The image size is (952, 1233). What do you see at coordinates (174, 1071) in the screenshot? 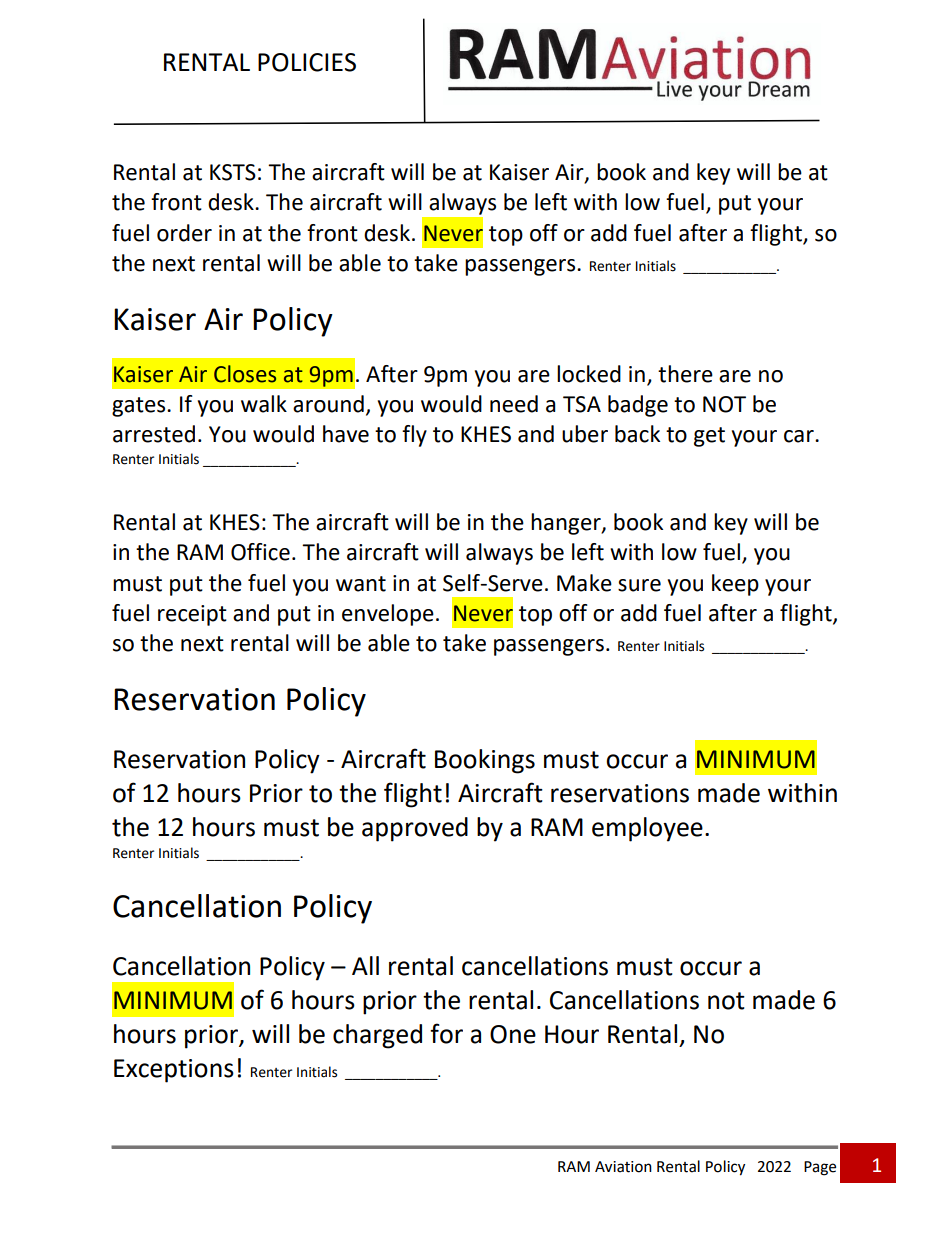
I see `Exceptions` at bounding box center [174, 1071].
